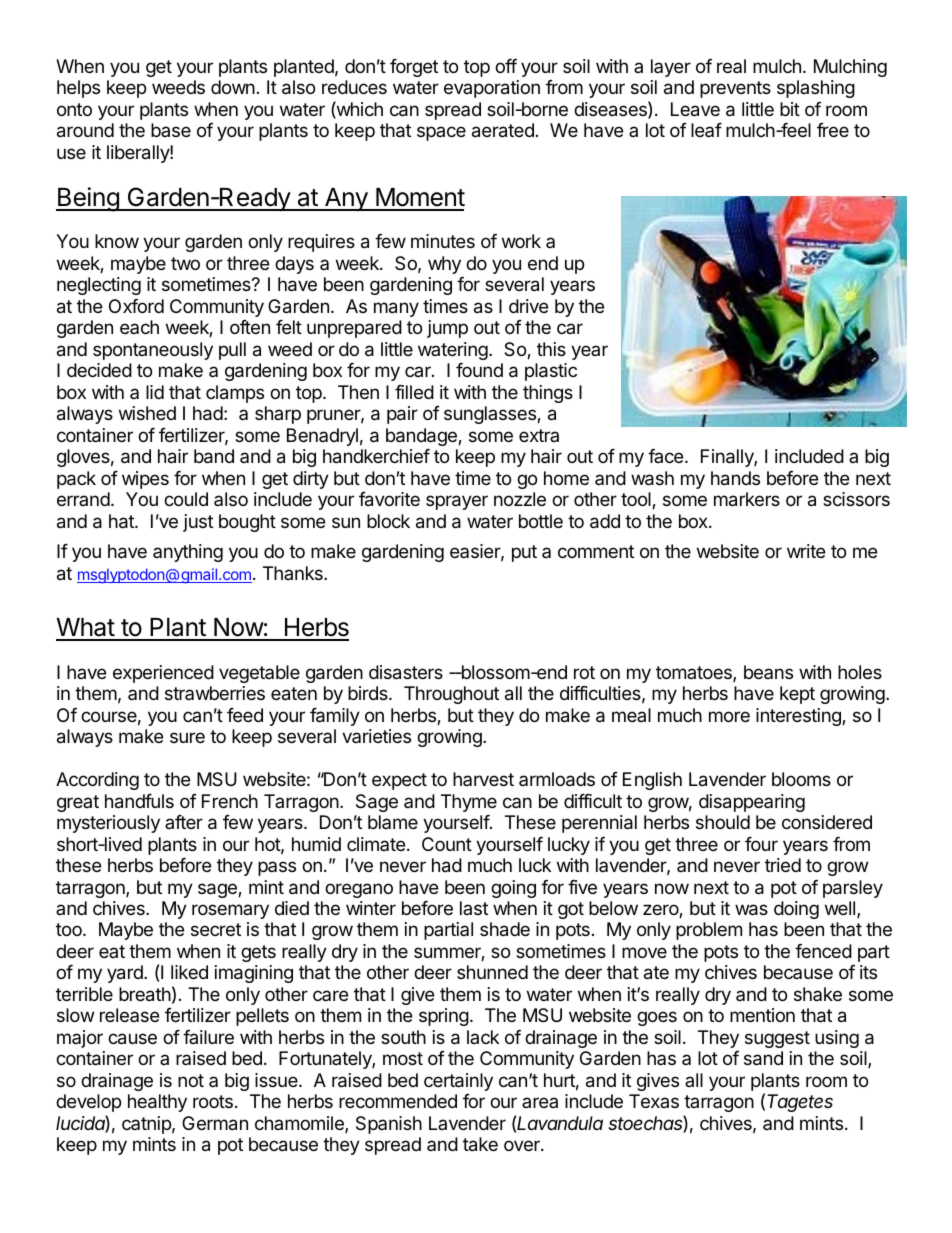 The height and width of the screenshot is (1233, 952). Describe the element at coordinates (667, 456) in the screenshot. I see `face` at that location.
